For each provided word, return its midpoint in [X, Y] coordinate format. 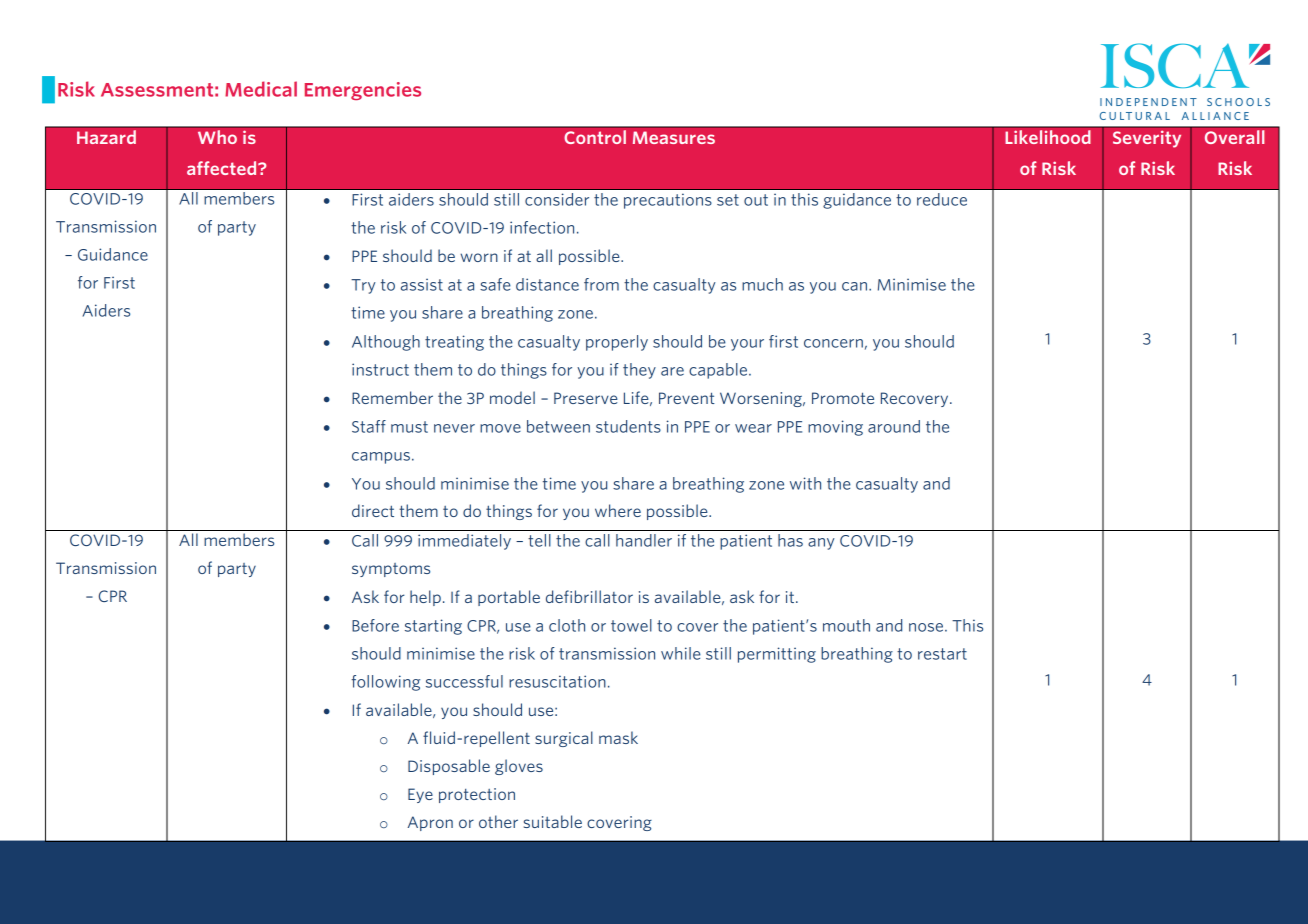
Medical [261, 89]
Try [363, 286]
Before [375, 625]
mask [618, 737]
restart [942, 654]
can [854, 286]
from [601, 284]
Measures [674, 137]
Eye [420, 795]
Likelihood [1048, 137]
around [894, 426]
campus [381, 458]
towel [631, 625]
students [628, 426]
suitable [553, 821]
